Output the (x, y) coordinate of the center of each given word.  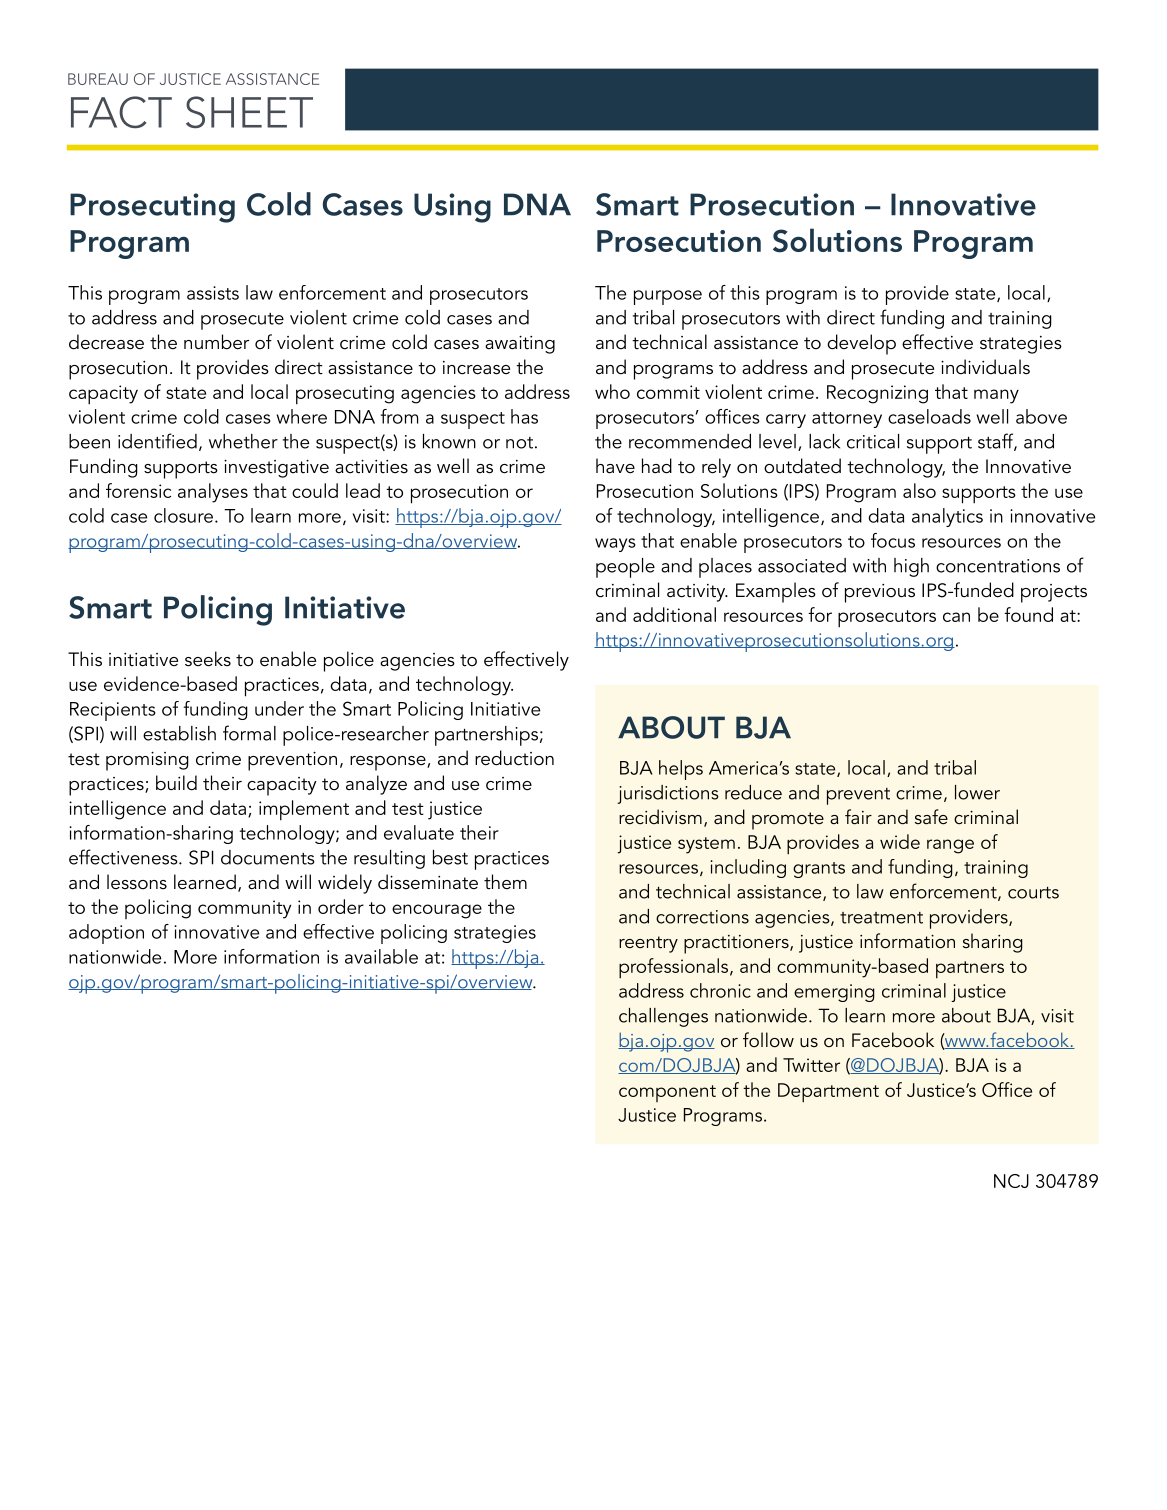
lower (977, 792)
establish (179, 733)
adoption (106, 934)
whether (243, 441)
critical (873, 441)
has (524, 416)
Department (828, 1093)
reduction (514, 758)
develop (861, 344)
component (667, 1093)
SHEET (249, 112)
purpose (668, 297)
